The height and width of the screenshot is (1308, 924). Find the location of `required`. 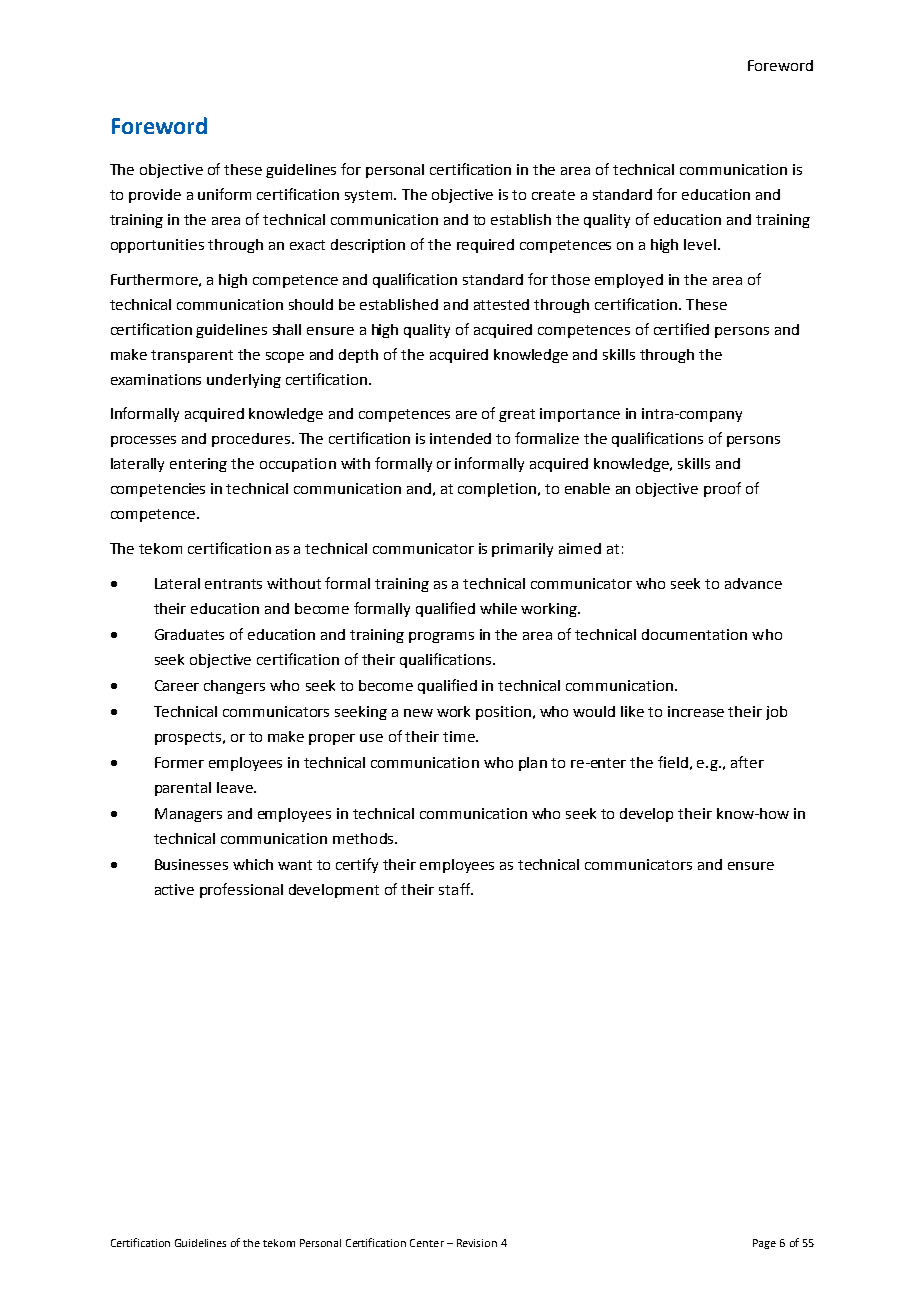

required is located at coordinates (485, 246).
